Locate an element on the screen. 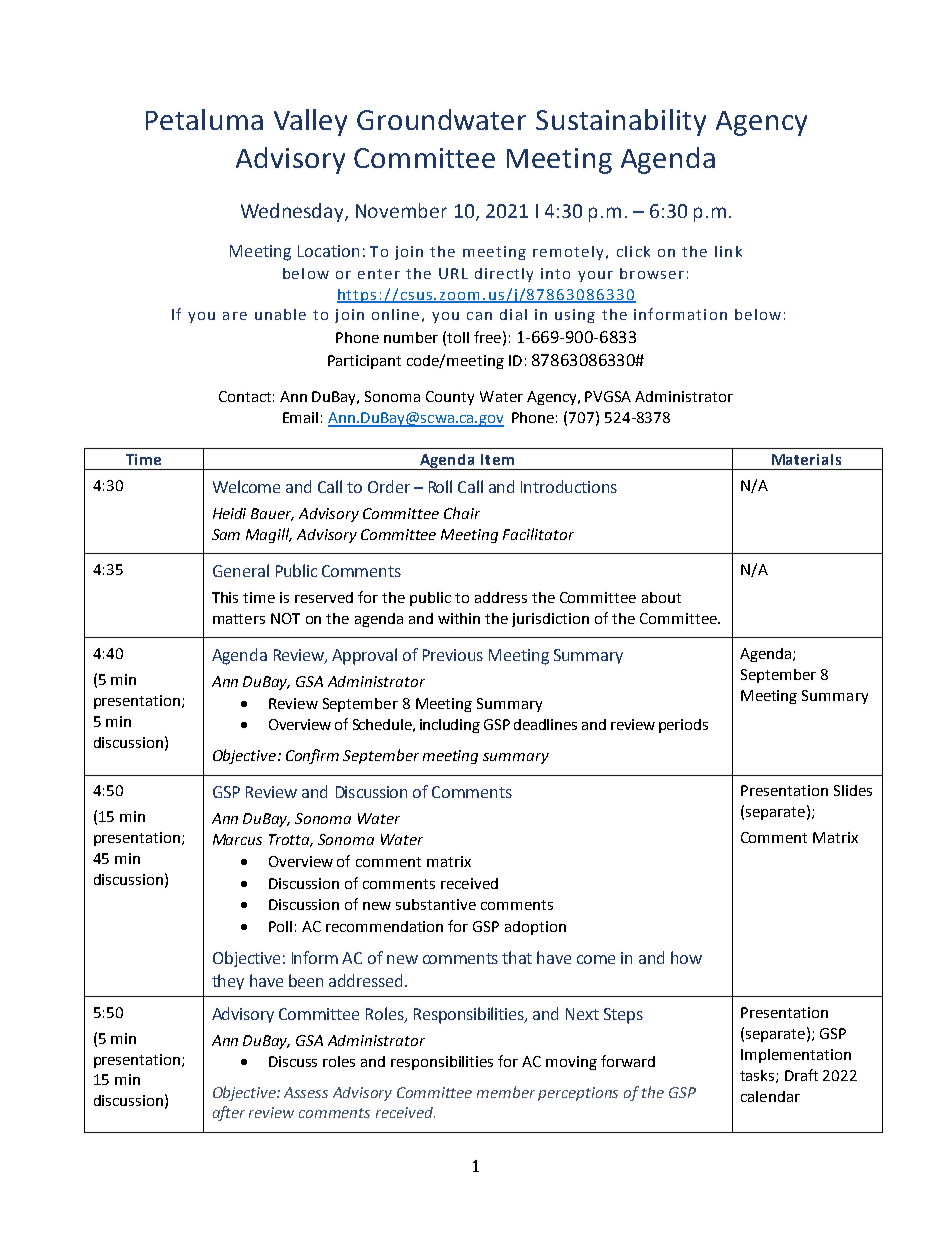 This screenshot has width=952, height=1233. jurisdiction is located at coordinates (550, 620).
